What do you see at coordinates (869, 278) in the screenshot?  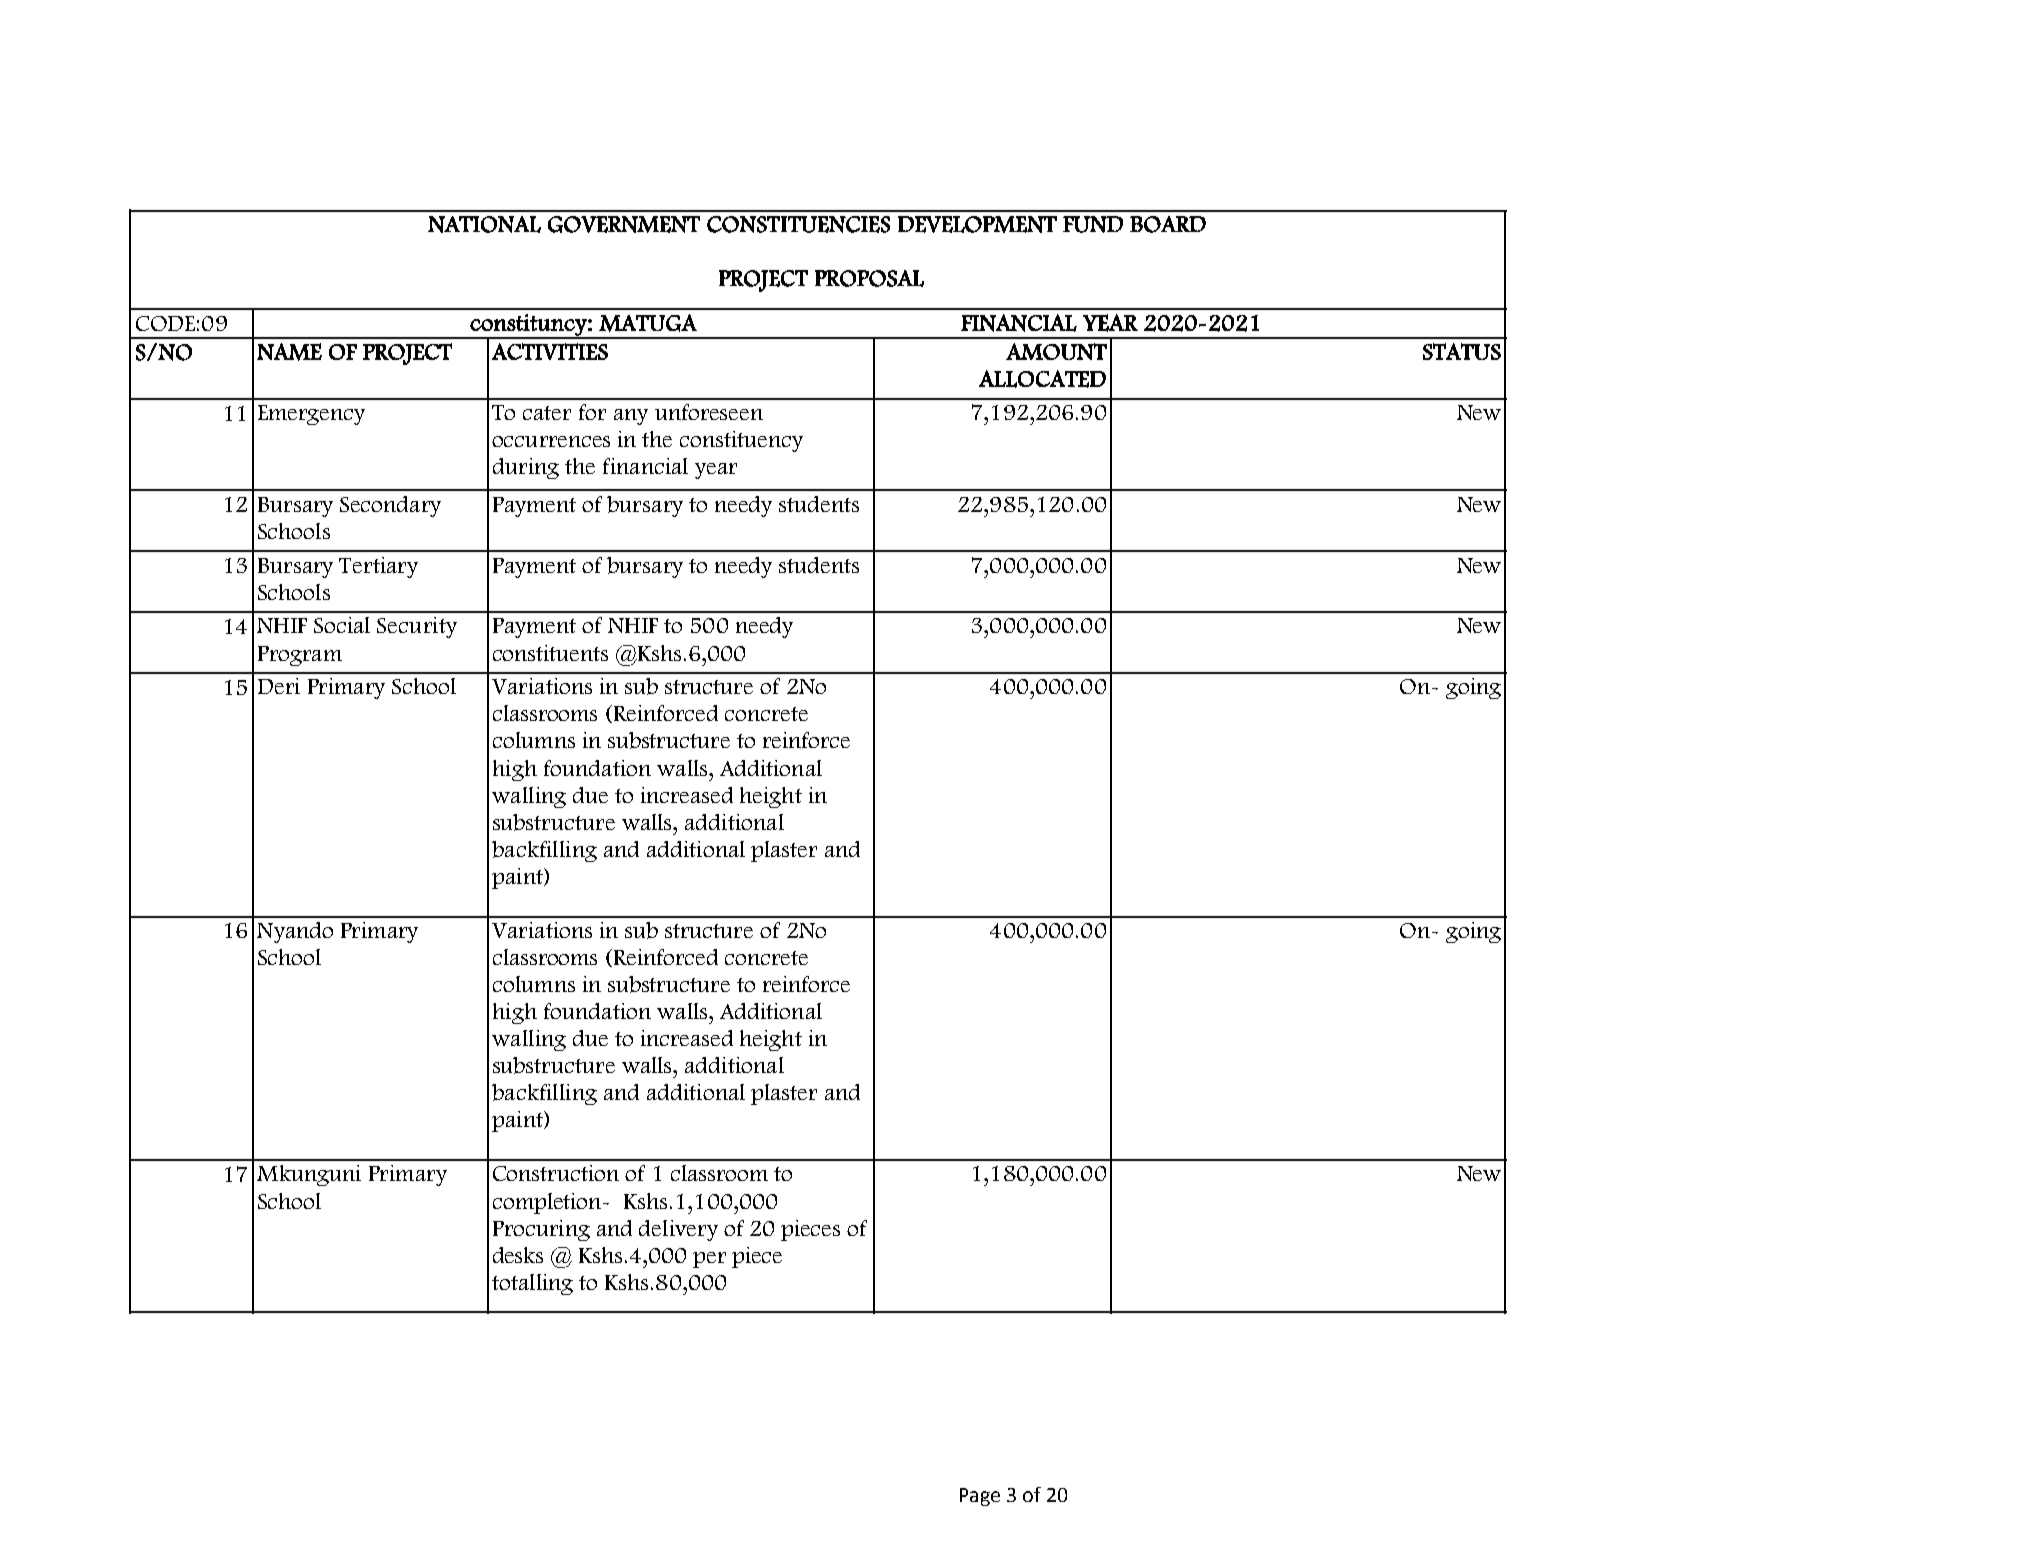 I see `PROPOSAL` at bounding box center [869, 278].
